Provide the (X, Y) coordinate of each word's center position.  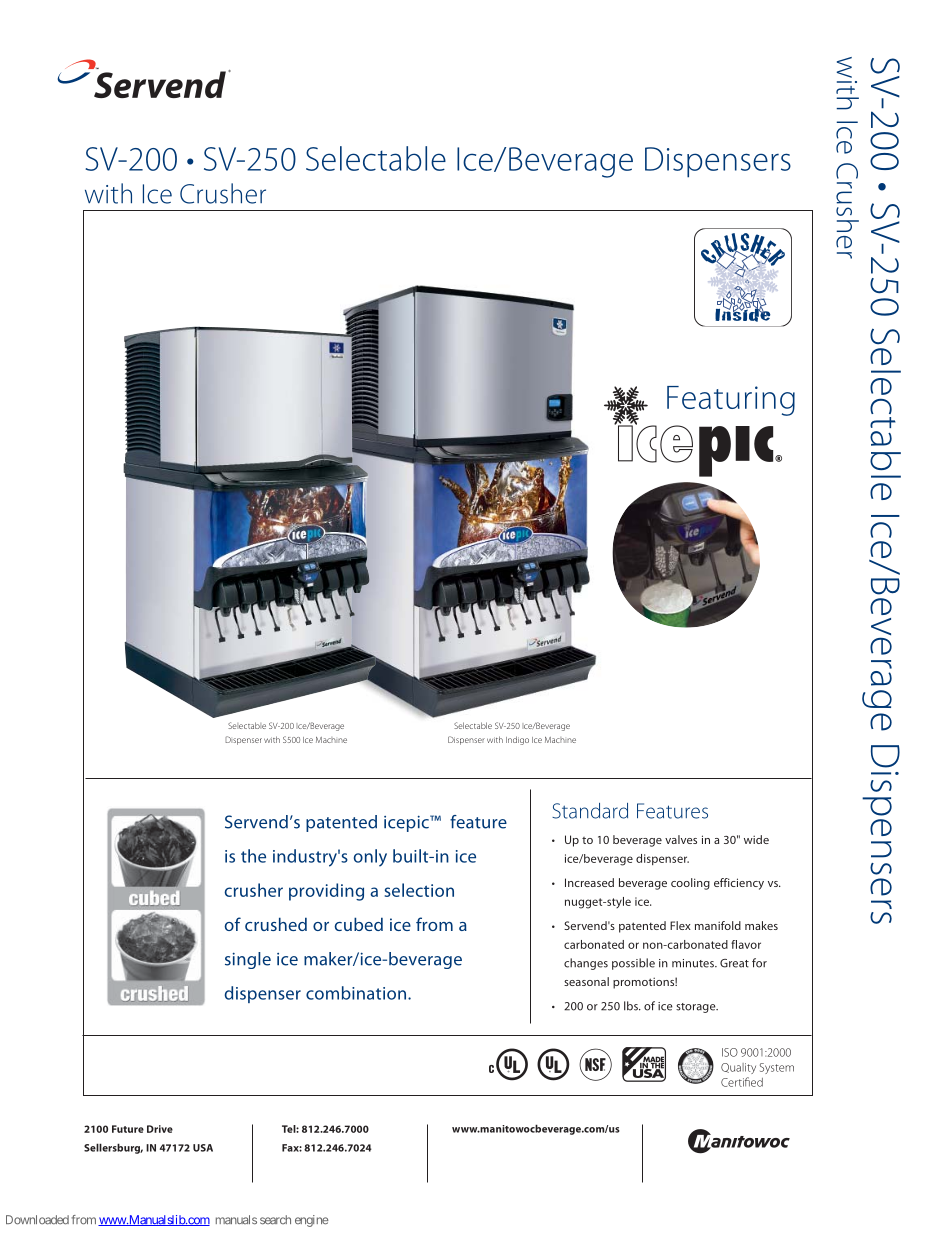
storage (697, 1008)
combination (356, 993)
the (253, 856)
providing (326, 892)
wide (756, 839)
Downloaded (37, 1220)
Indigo (517, 740)
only (370, 858)
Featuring (731, 401)
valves (681, 839)
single (248, 960)
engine (312, 1221)
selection (419, 890)
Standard (590, 811)
